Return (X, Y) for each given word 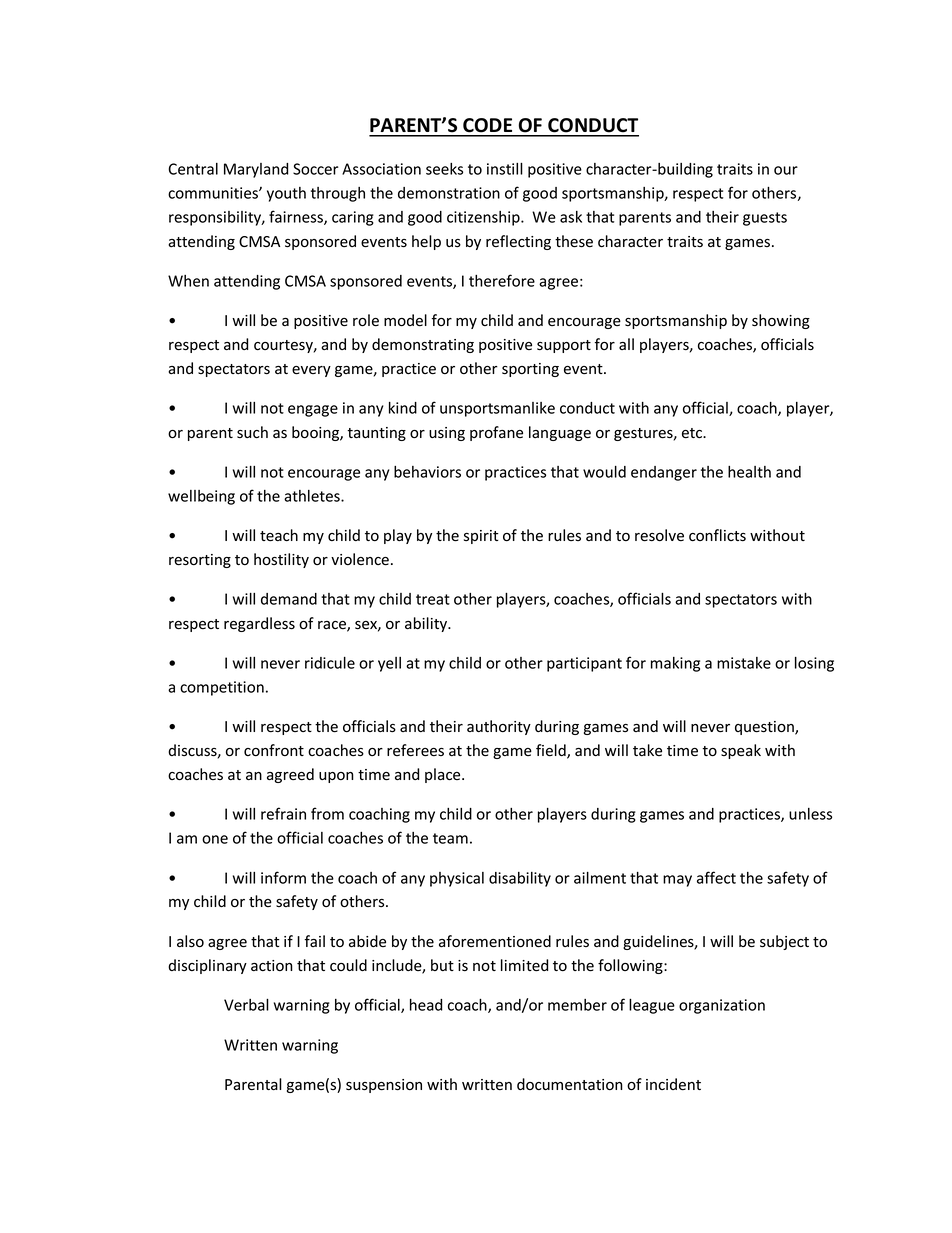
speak (741, 751)
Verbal (246, 1004)
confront (274, 750)
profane (496, 433)
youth (286, 194)
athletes (313, 496)
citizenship (484, 218)
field (552, 751)
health (749, 472)
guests (765, 219)
